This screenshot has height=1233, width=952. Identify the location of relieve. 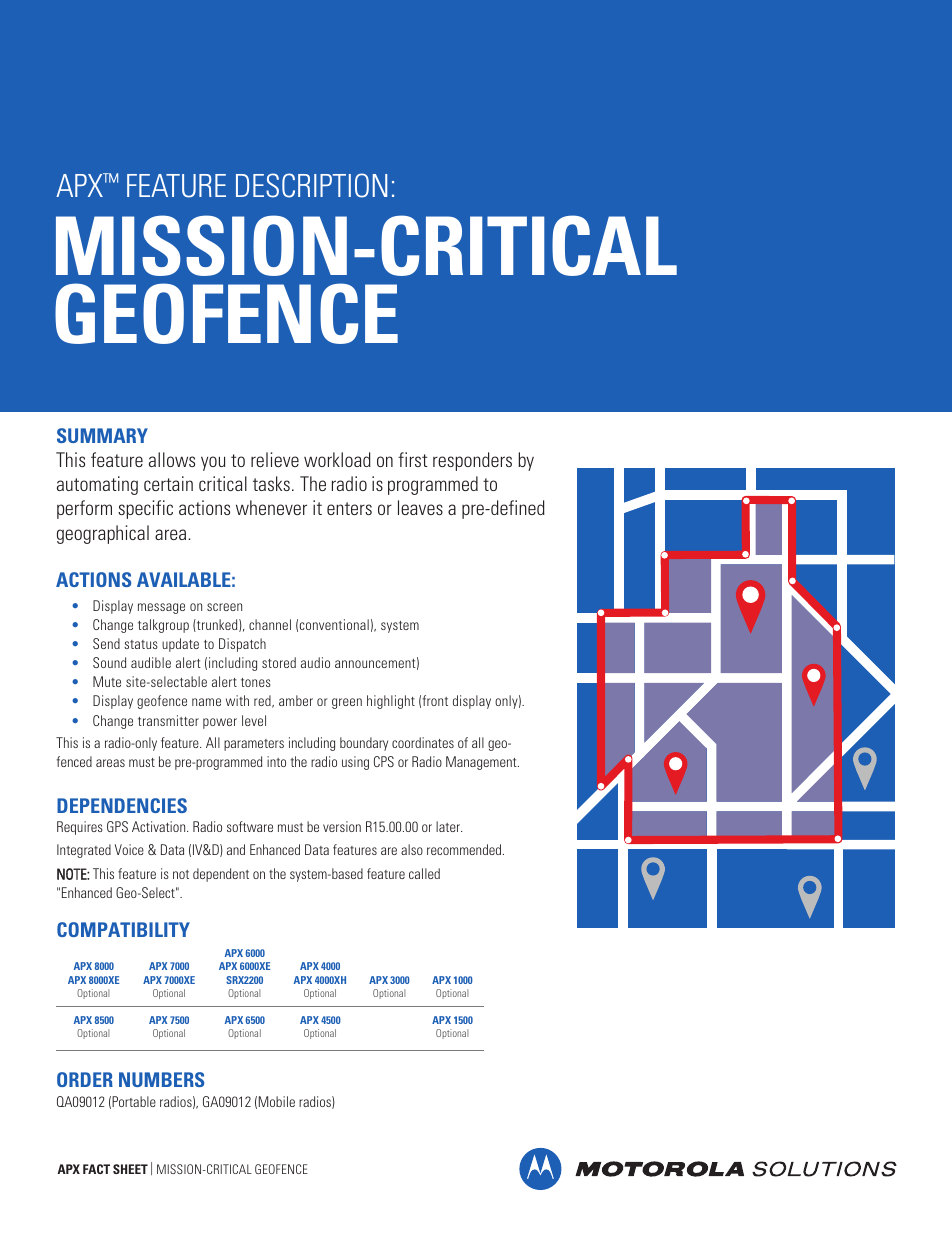
(275, 459).
